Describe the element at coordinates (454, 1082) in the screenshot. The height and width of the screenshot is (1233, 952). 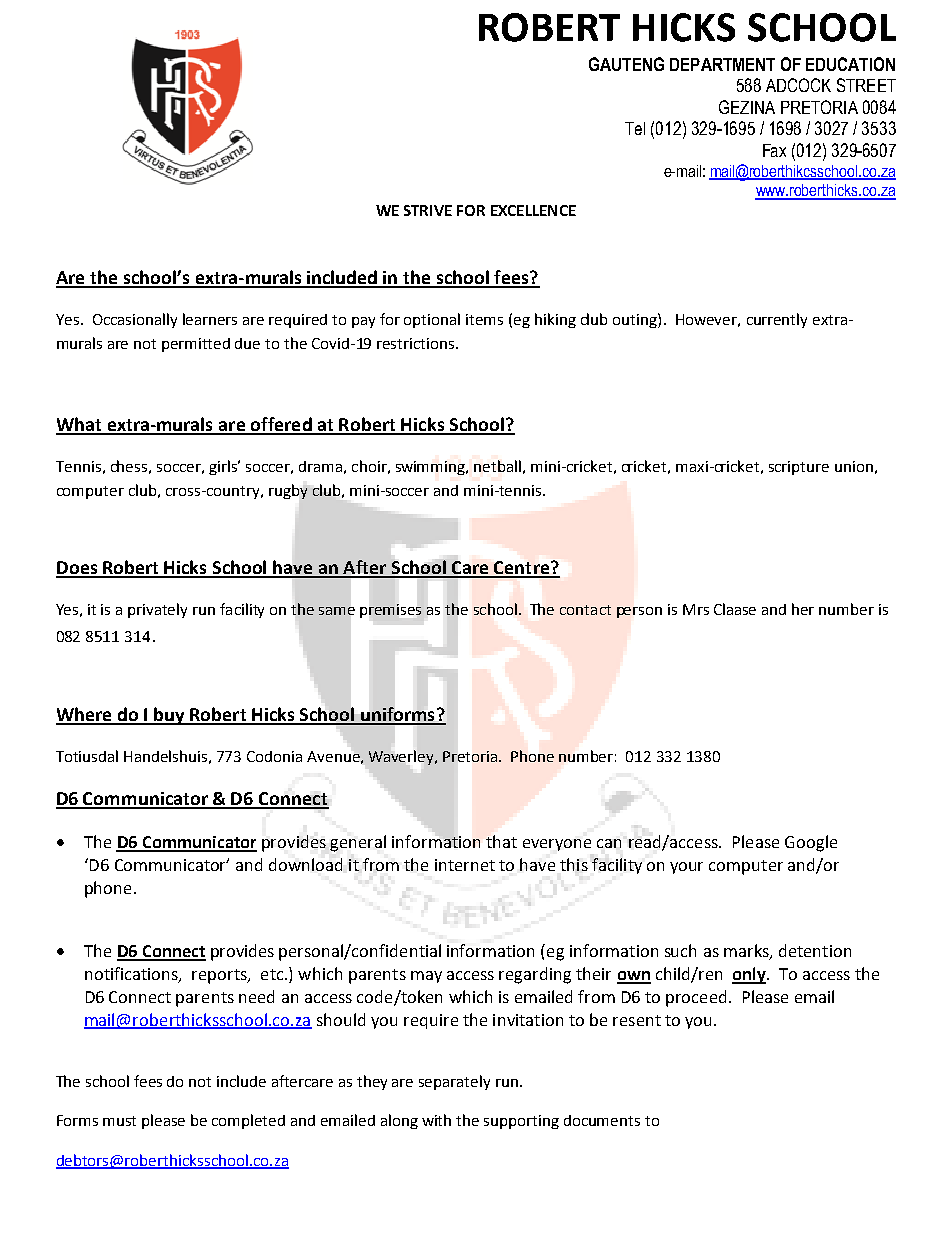
I see `separately` at that location.
